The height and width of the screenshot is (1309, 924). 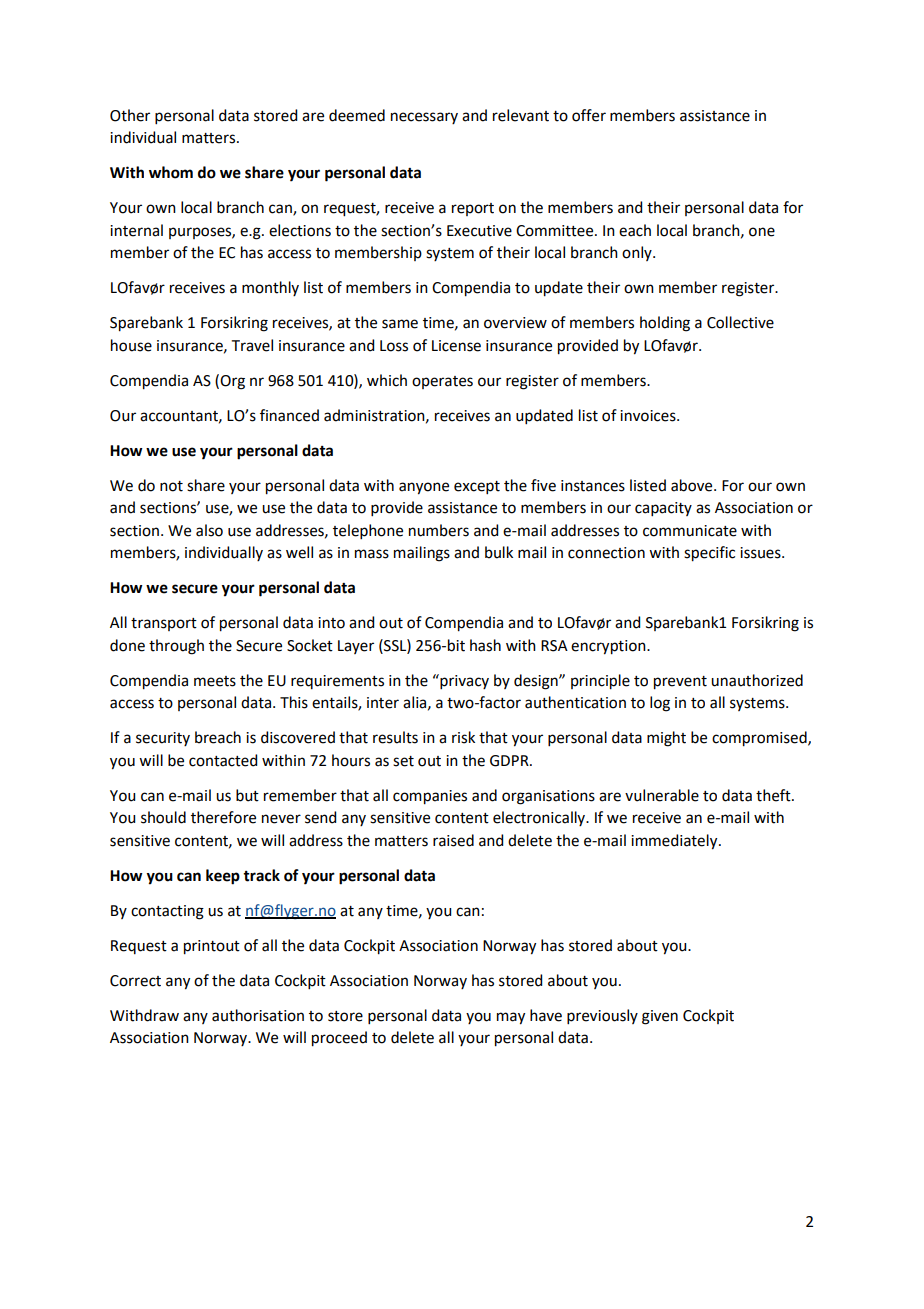 I want to click on invoices, so click(x=649, y=416).
